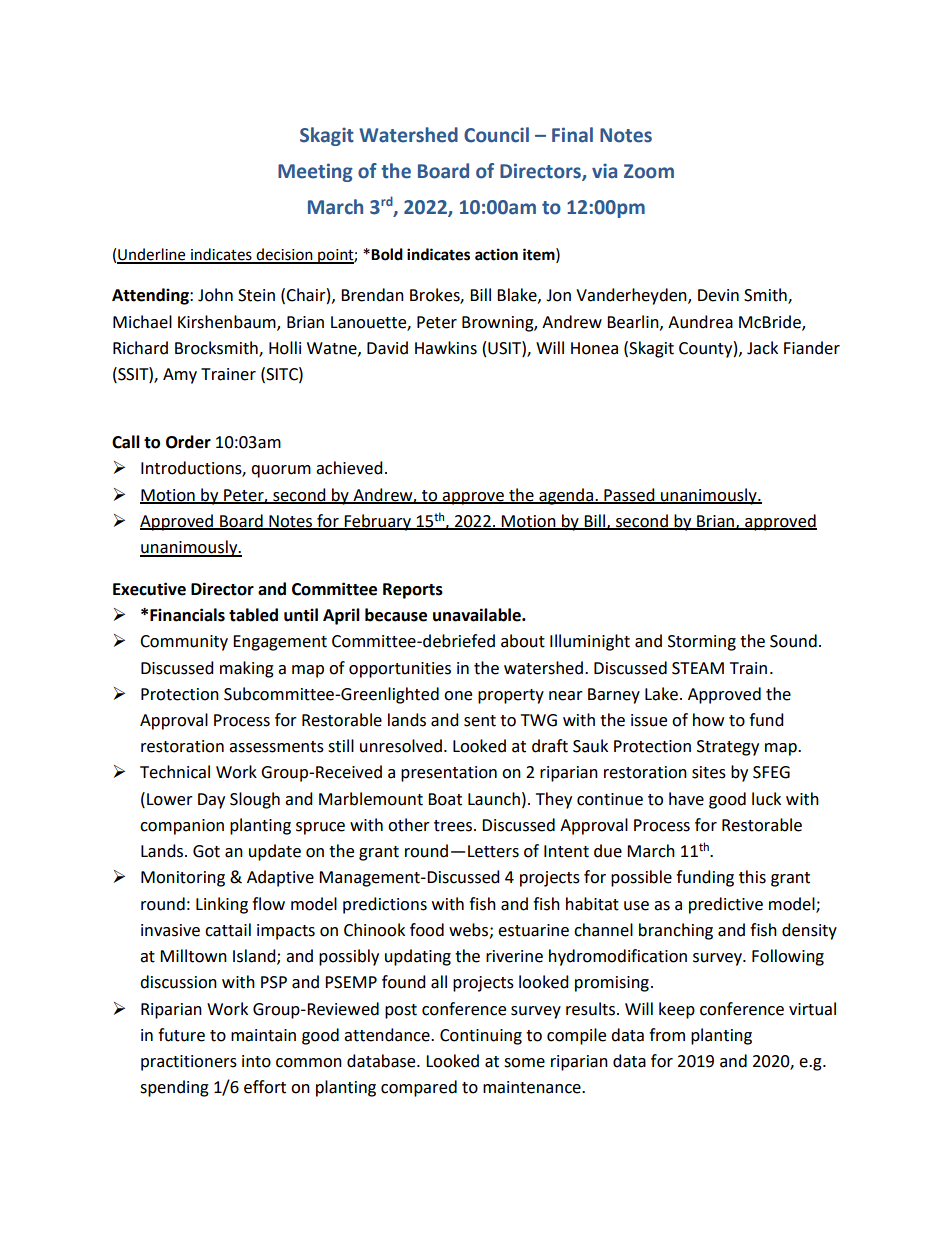  Describe the element at coordinates (496, 135) in the image. I see `Council` at that location.
